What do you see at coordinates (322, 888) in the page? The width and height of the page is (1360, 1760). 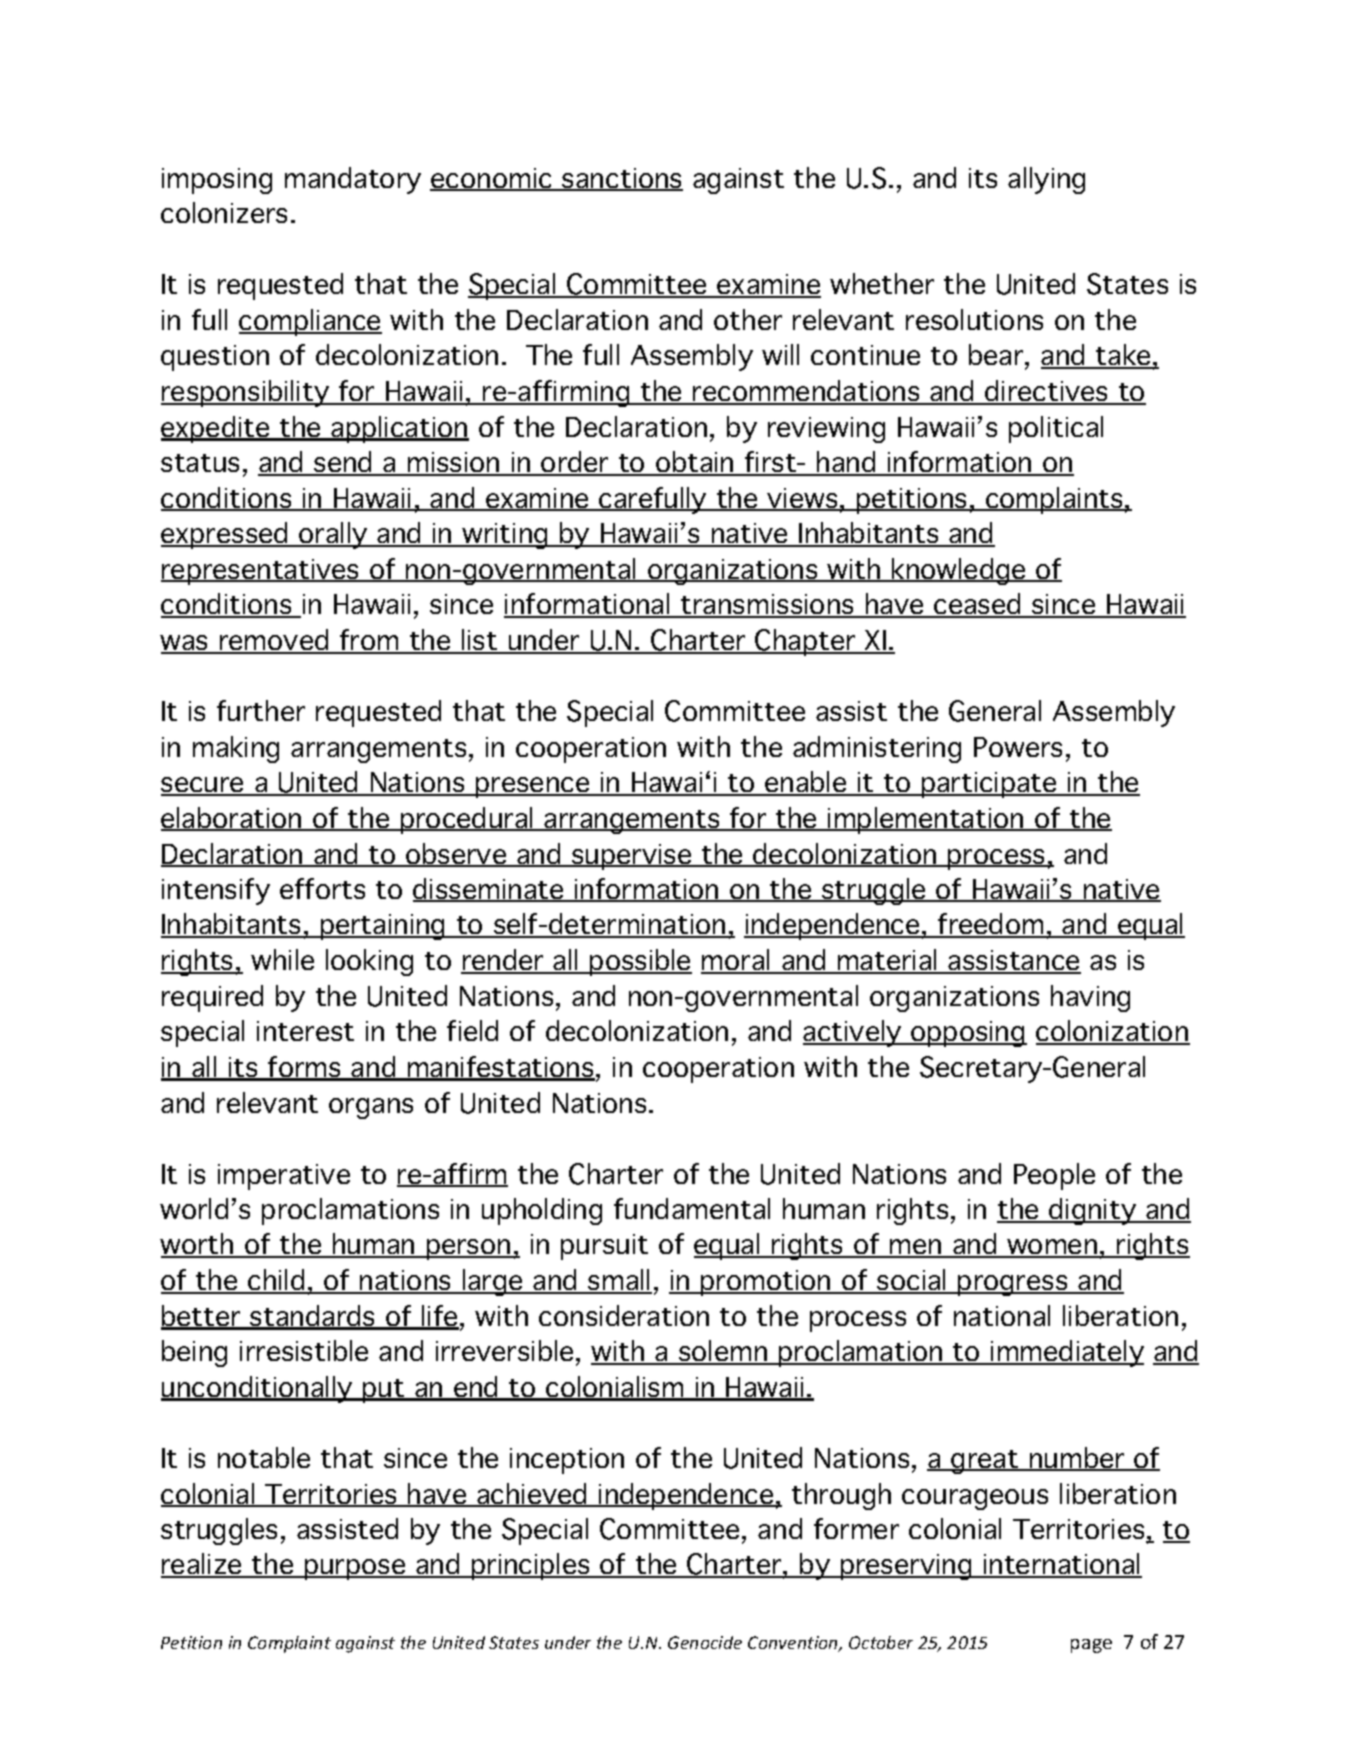 I see `efforts` at bounding box center [322, 888].
